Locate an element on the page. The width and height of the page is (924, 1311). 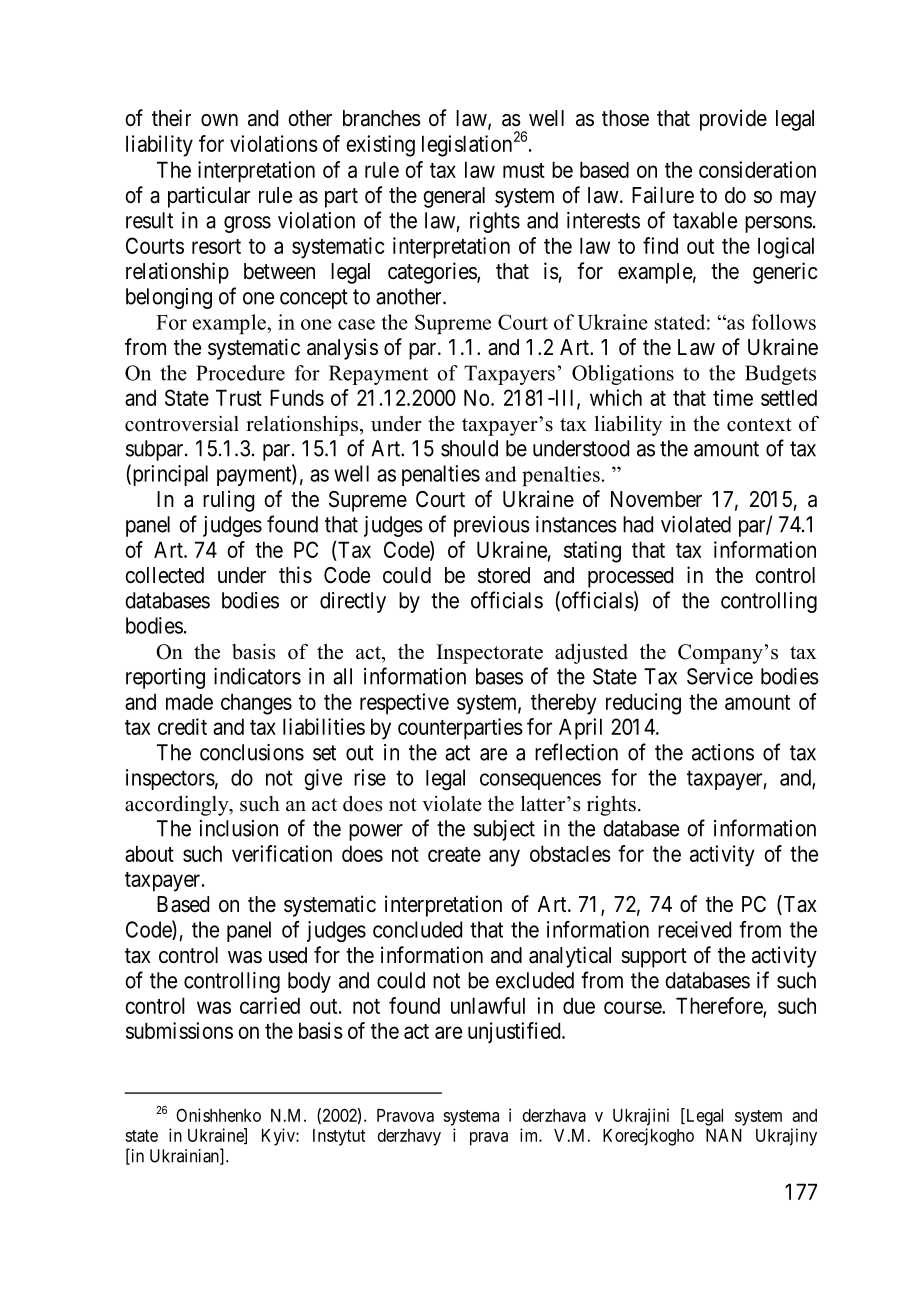
subject is located at coordinates (504, 830).
